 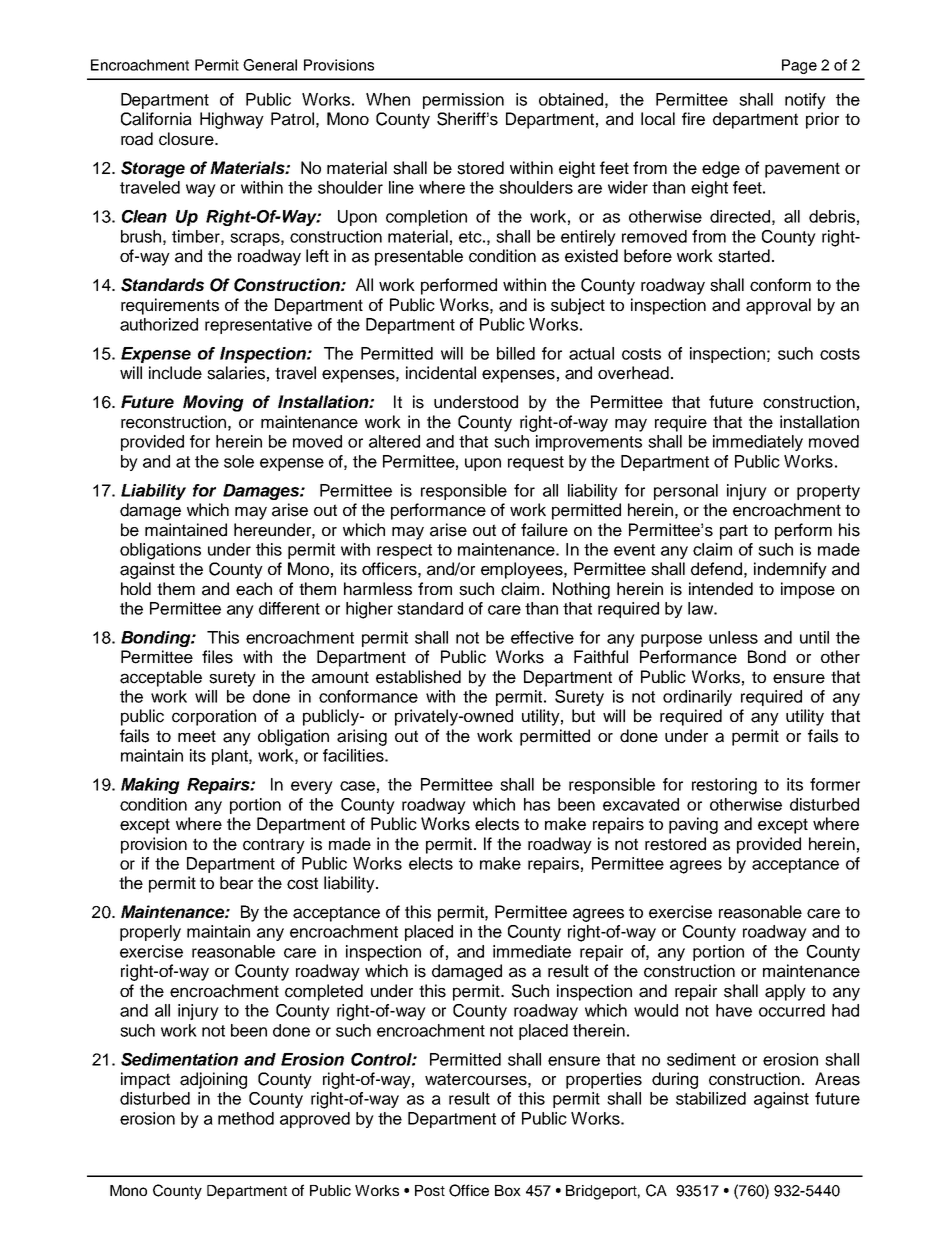 What do you see at coordinates (733, 637) in the page?
I see `unless` at bounding box center [733, 637].
